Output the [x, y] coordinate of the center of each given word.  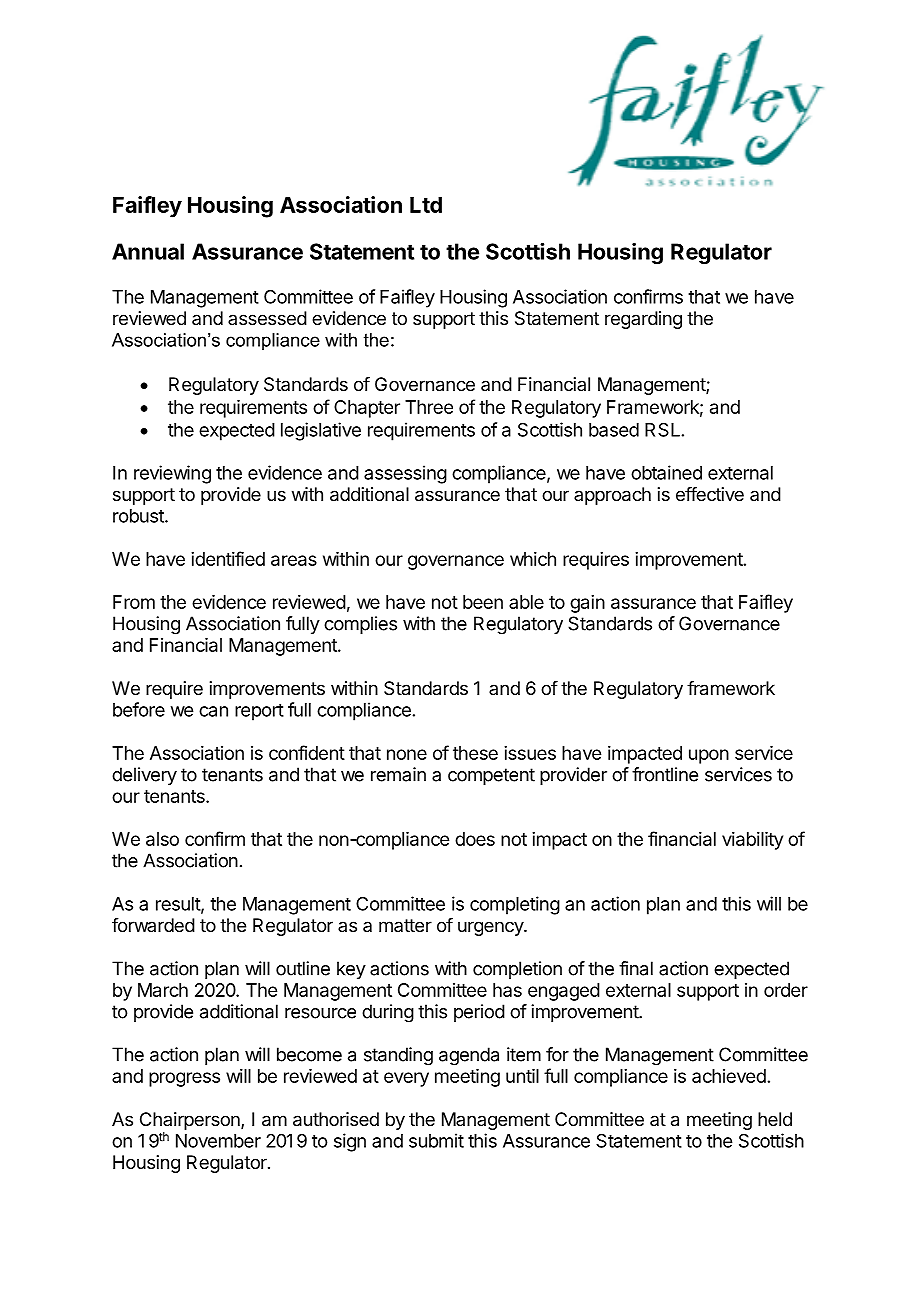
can [213, 711]
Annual [148, 251]
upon [709, 756]
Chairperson [191, 1121]
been [483, 602]
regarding [643, 320]
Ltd [426, 205]
